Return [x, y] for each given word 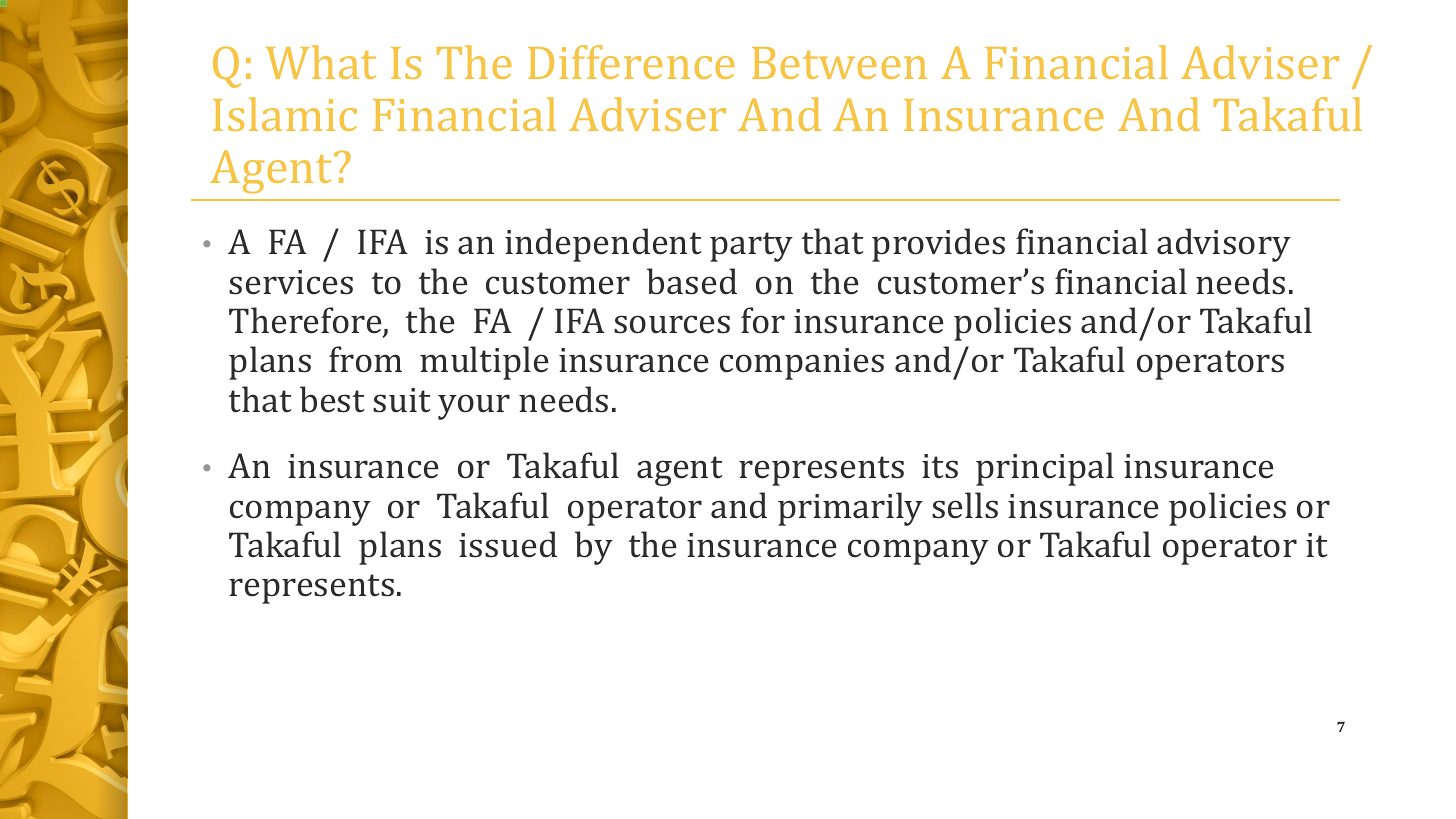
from [365, 359]
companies [802, 364]
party [751, 247]
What [321, 62]
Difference [631, 62]
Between [839, 63]
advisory [1224, 245]
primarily [850, 509]
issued [508, 544]
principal [1045, 469]
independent [603, 245]
